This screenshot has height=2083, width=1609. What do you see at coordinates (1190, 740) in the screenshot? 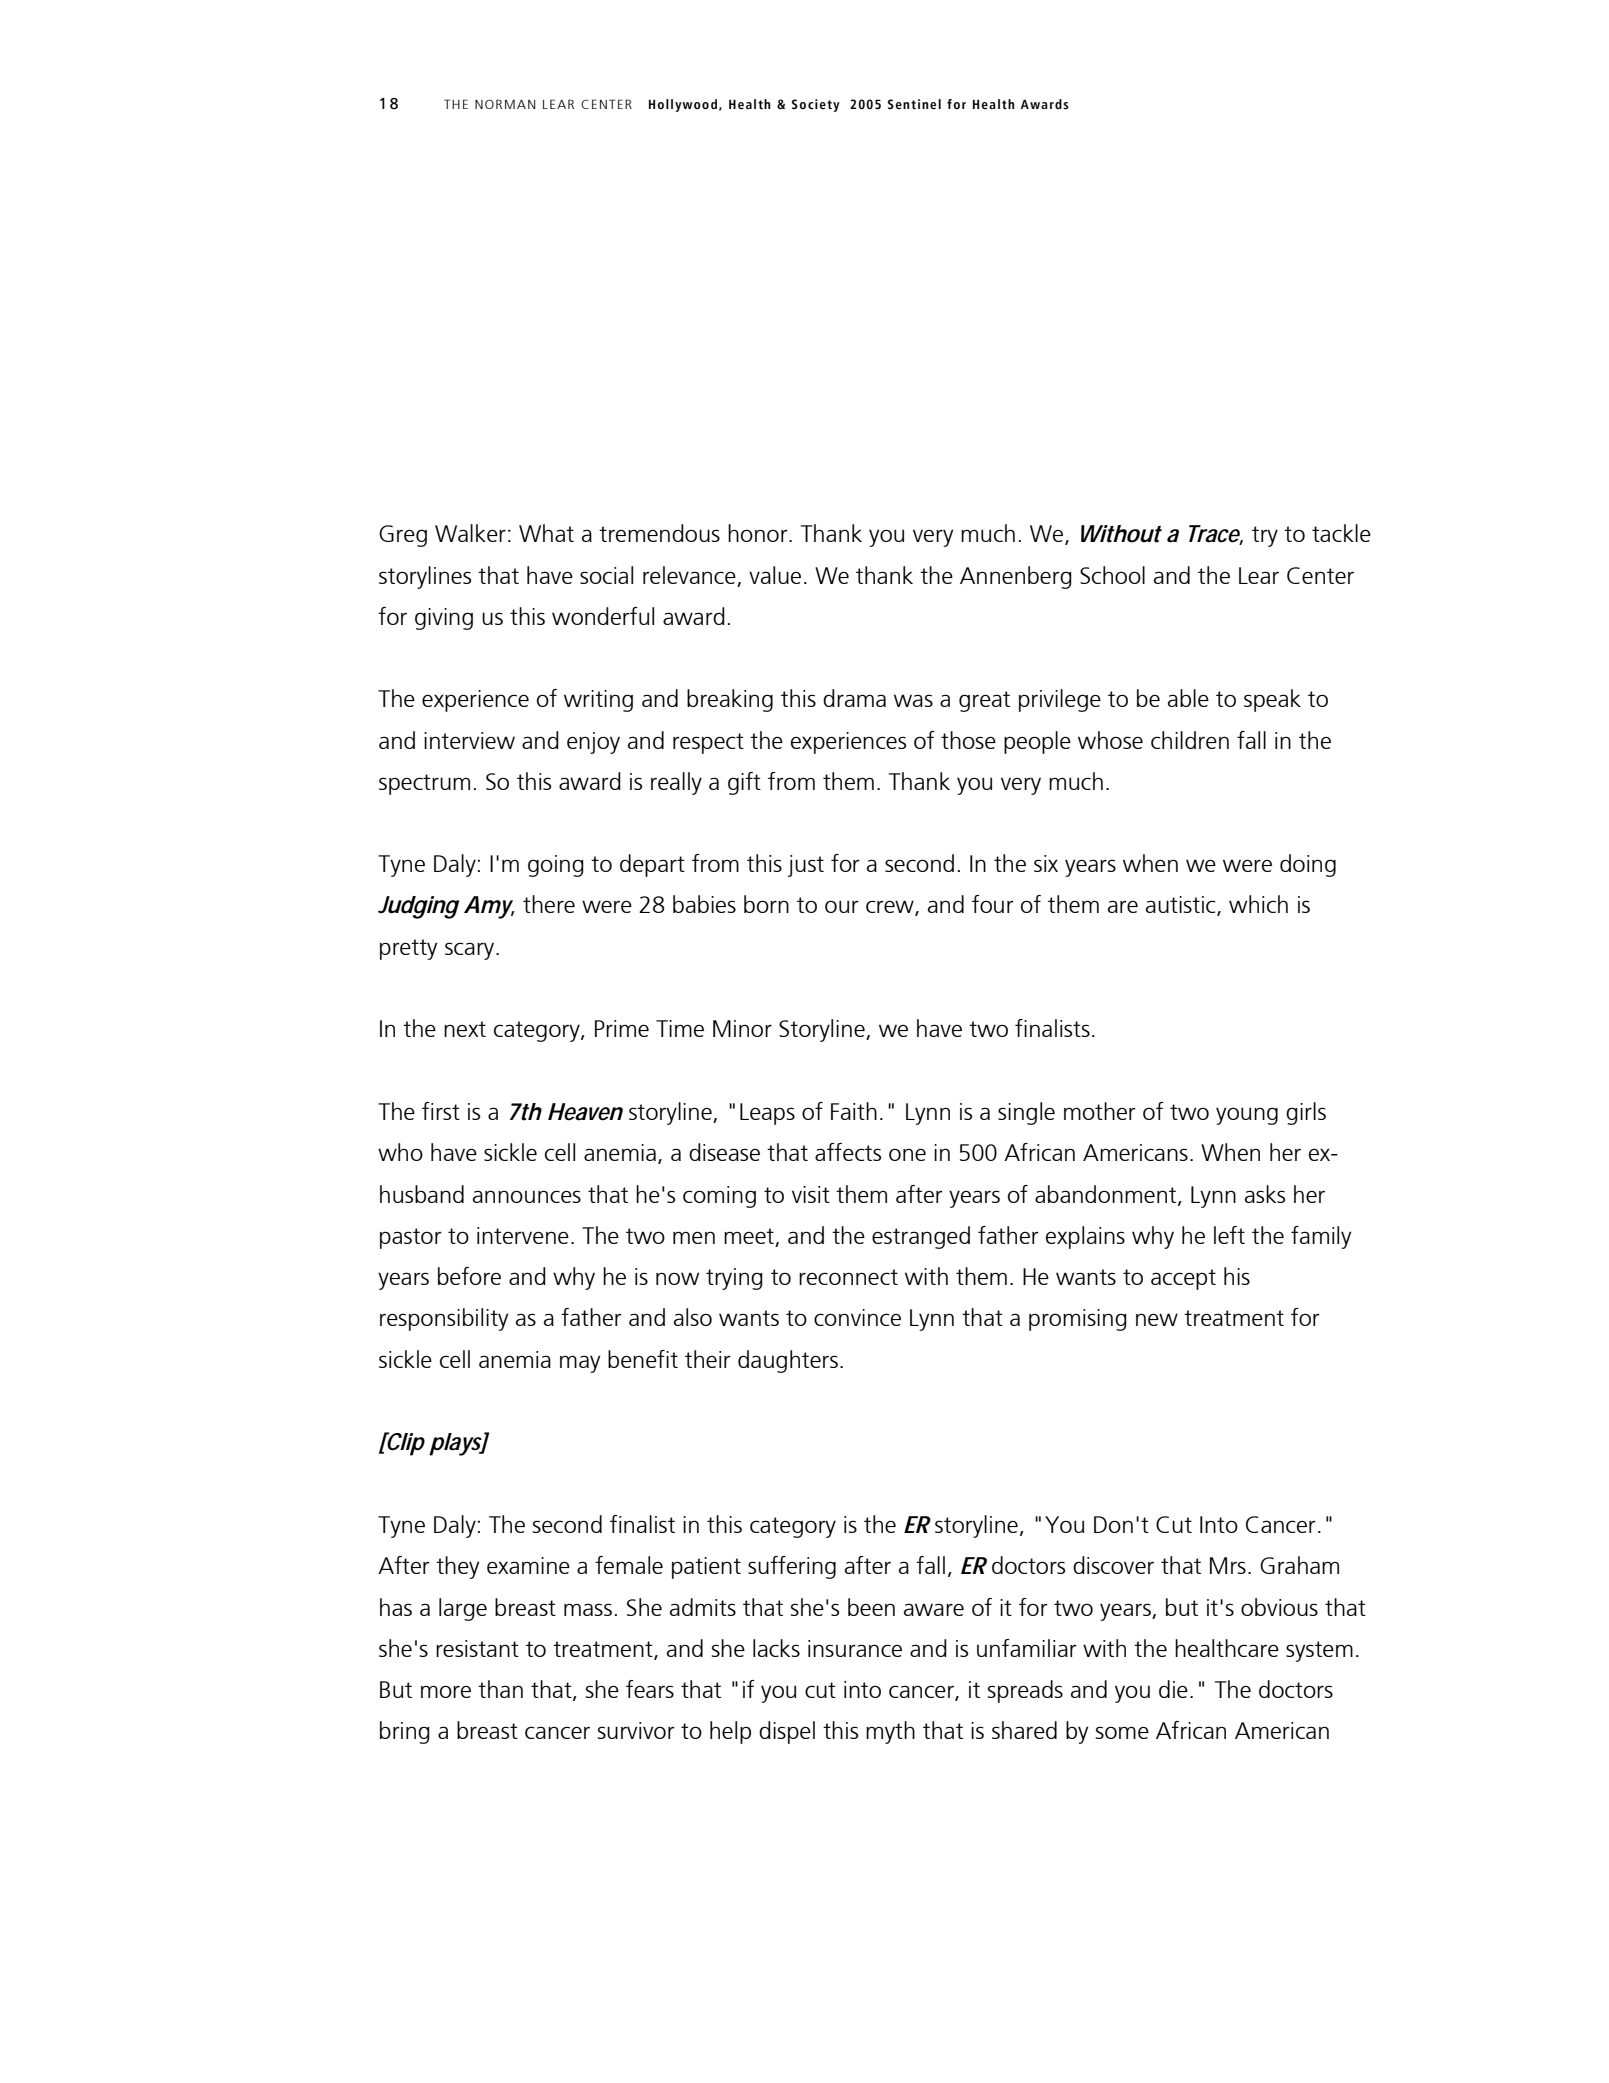
I see `children` at bounding box center [1190, 740].
